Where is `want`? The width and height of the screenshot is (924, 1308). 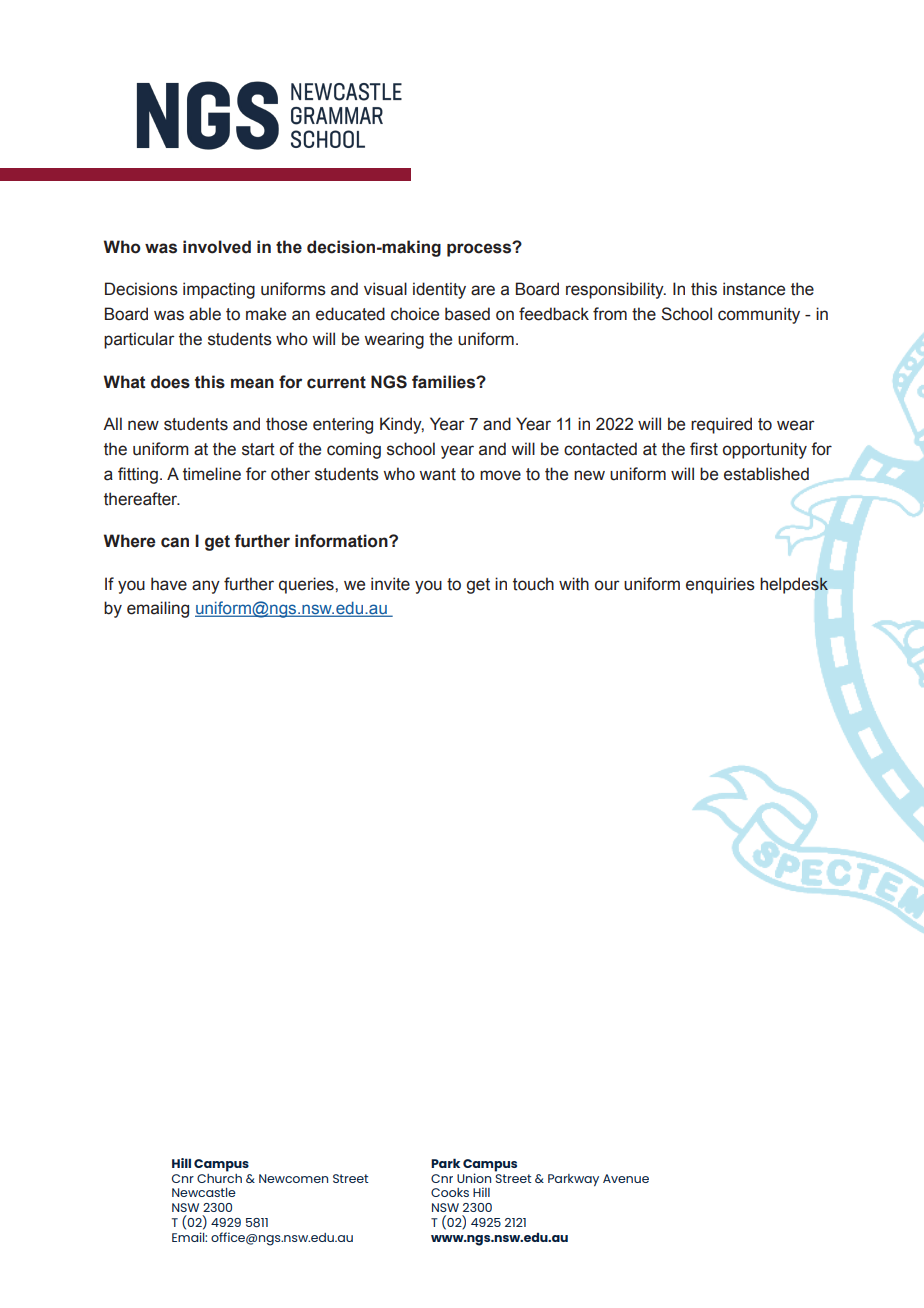
want is located at coordinates (437, 474).
